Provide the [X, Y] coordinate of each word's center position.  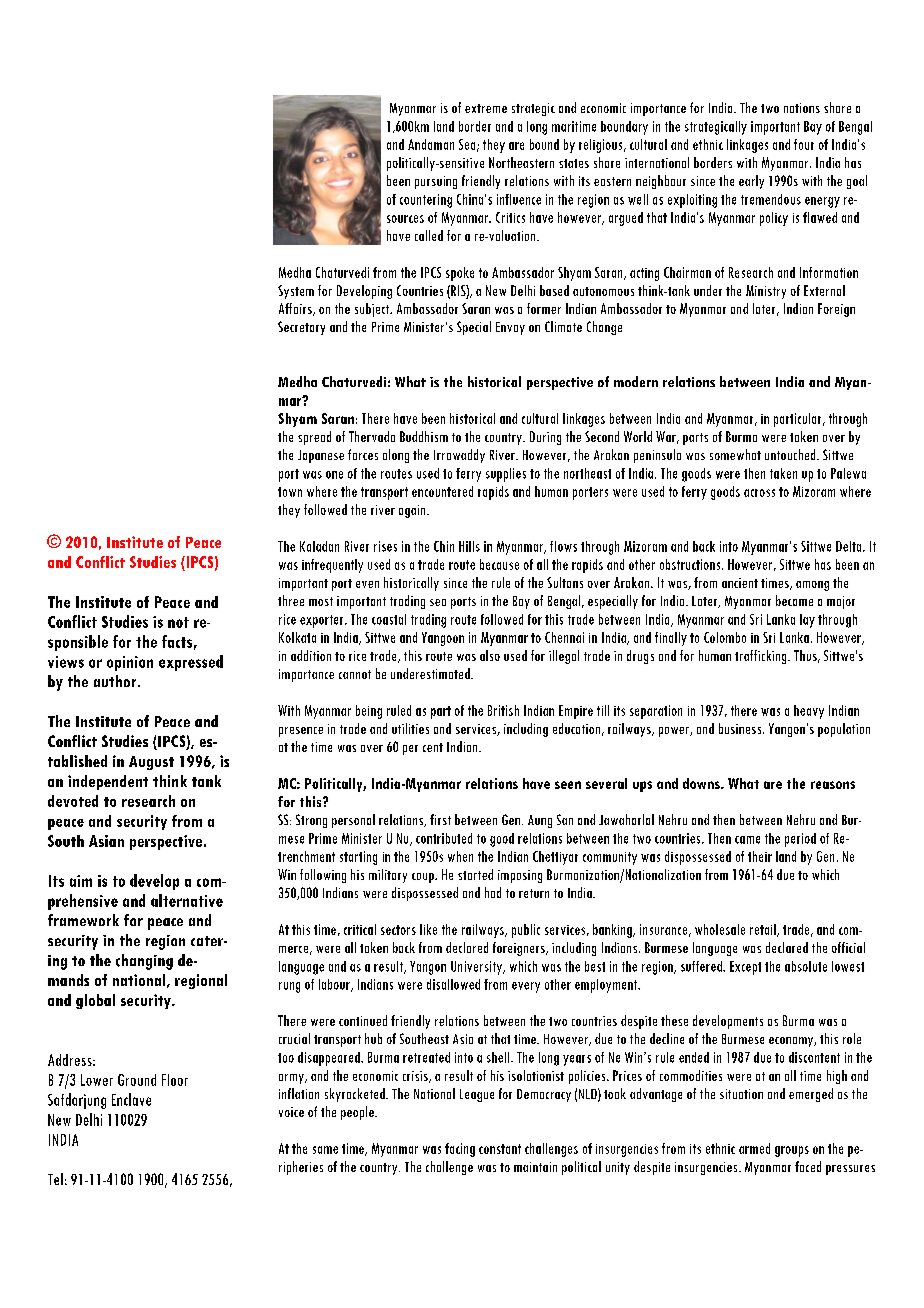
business [741, 728]
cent [433, 747]
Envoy [510, 328]
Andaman [431, 144]
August [151, 763]
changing [144, 962]
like [428, 929]
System [296, 292]
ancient [740, 583]
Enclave [131, 1099]
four [804, 144]
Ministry [766, 292]
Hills [469, 546]
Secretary [301, 328]
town [290, 492]
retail [764, 930]
